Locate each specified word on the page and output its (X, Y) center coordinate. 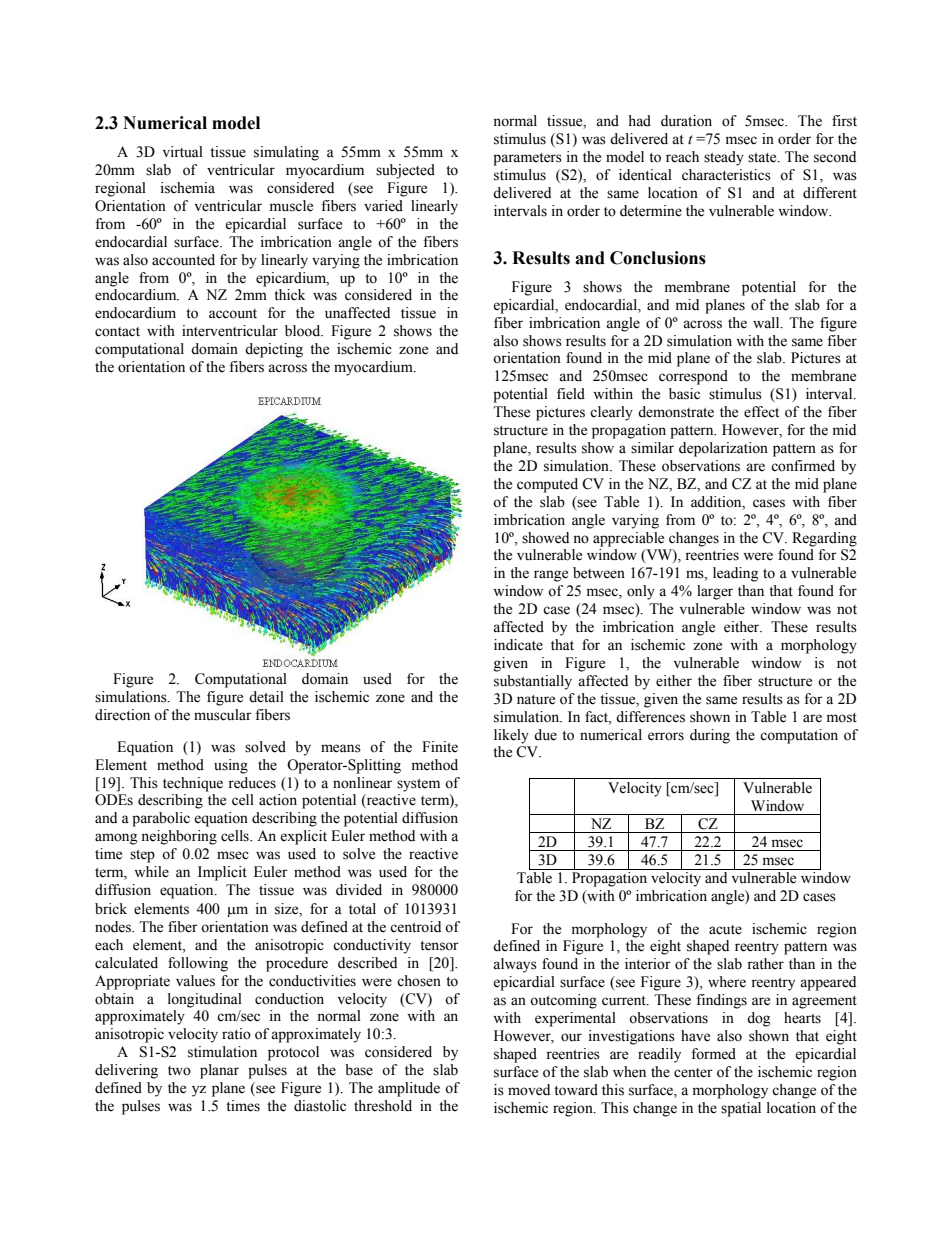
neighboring (179, 837)
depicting (274, 350)
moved (529, 1090)
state (763, 158)
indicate (518, 645)
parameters (527, 159)
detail (266, 697)
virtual (183, 151)
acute (725, 930)
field (571, 394)
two (179, 1071)
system (418, 785)
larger (715, 592)
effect (761, 412)
